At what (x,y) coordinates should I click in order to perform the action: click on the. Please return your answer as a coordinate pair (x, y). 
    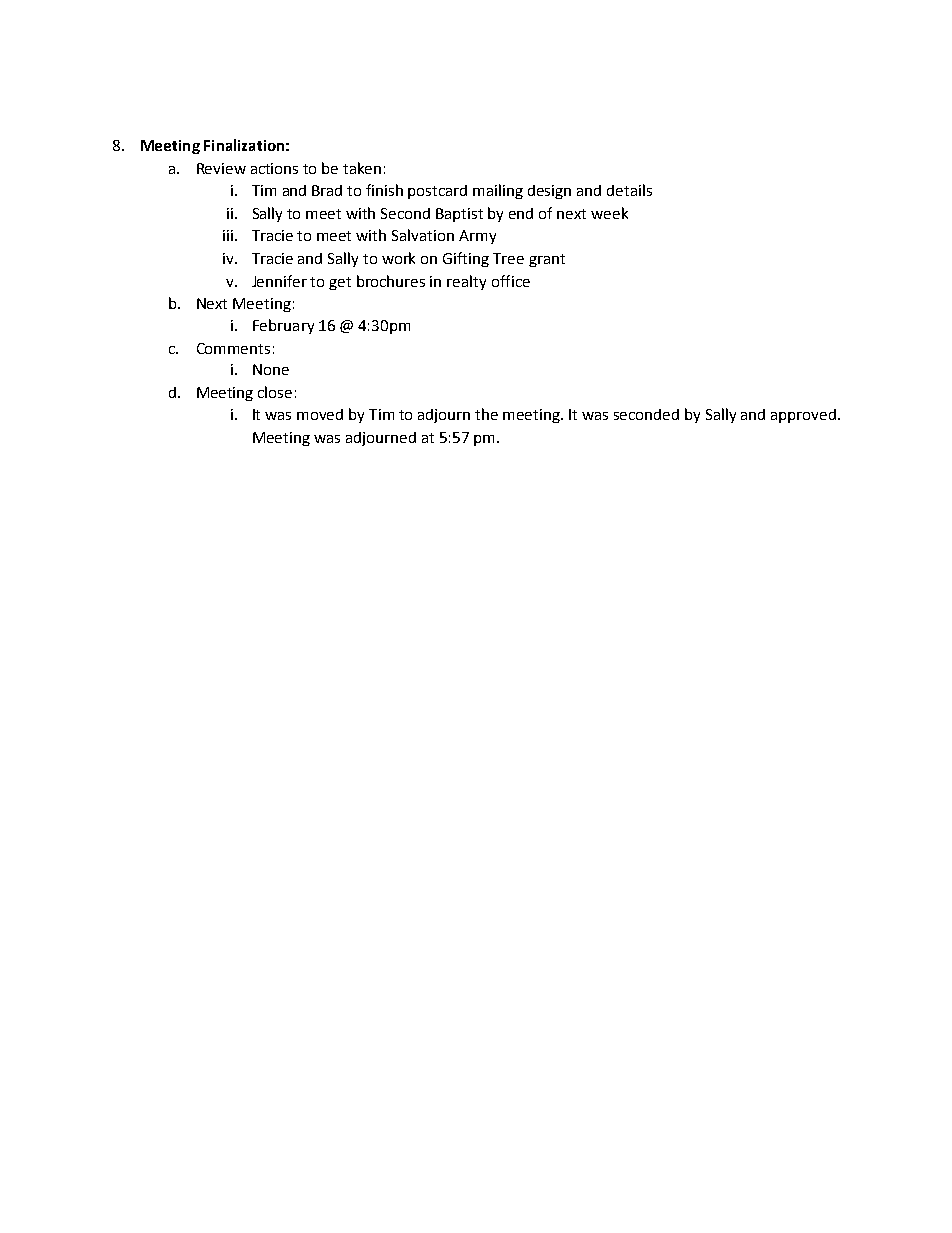
    Looking at the image, I should click on (486, 414).
